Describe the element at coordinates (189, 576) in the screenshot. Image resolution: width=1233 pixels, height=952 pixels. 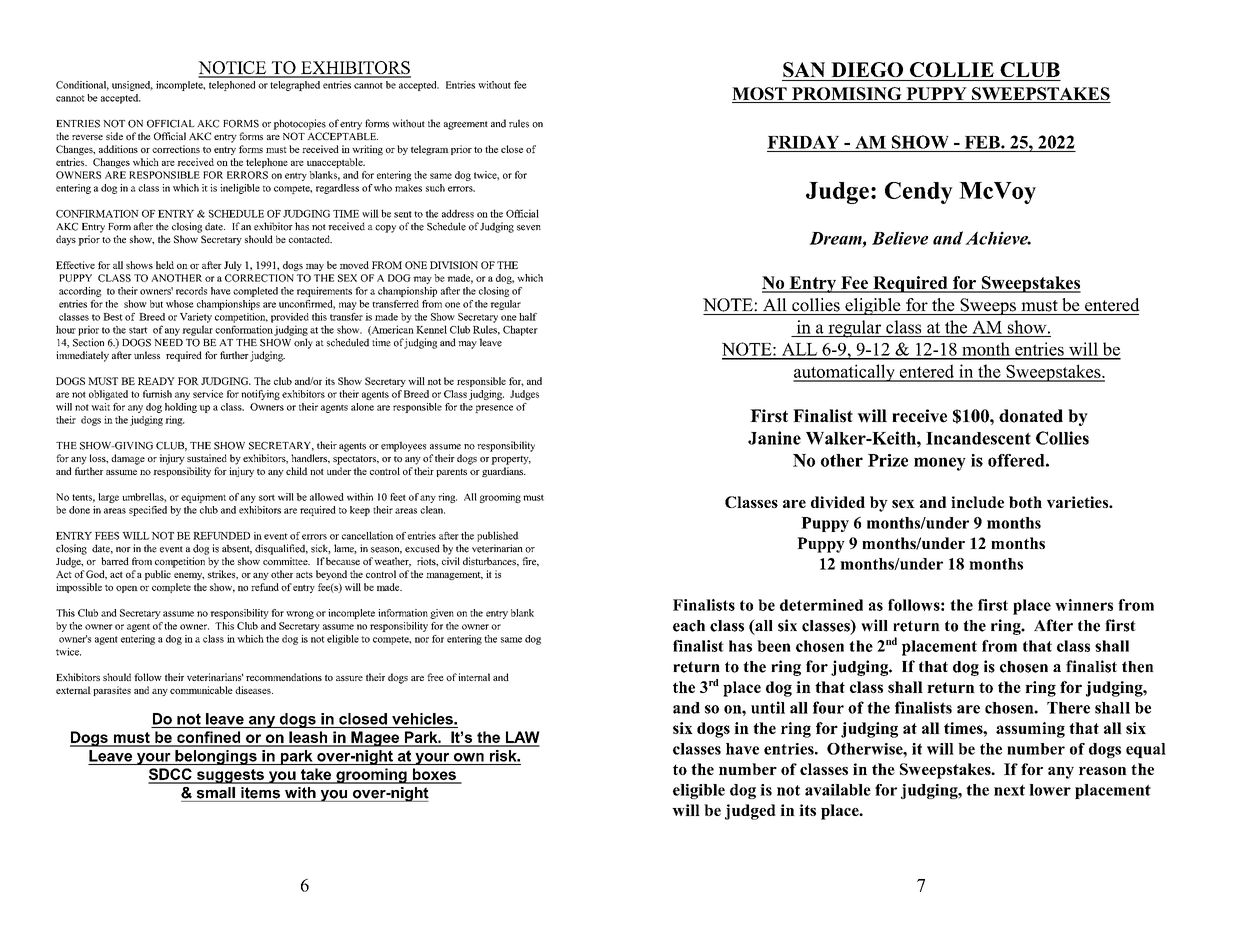
I see `enemy` at that location.
